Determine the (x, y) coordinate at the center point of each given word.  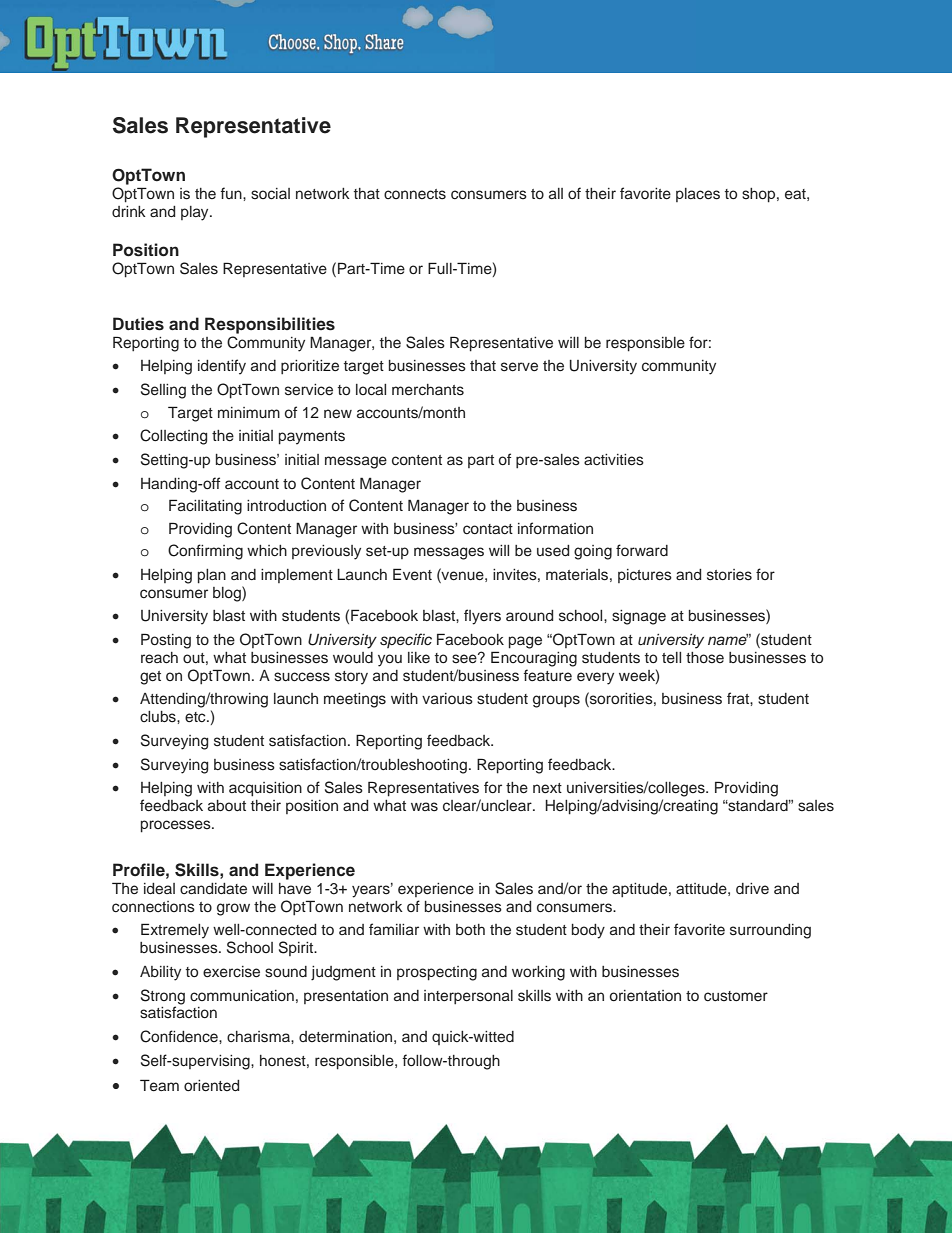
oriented (211, 1086)
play (196, 213)
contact (488, 529)
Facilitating (205, 507)
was (424, 807)
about (227, 805)
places (698, 195)
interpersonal (468, 997)
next (547, 788)
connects (415, 194)
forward (642, 550)
